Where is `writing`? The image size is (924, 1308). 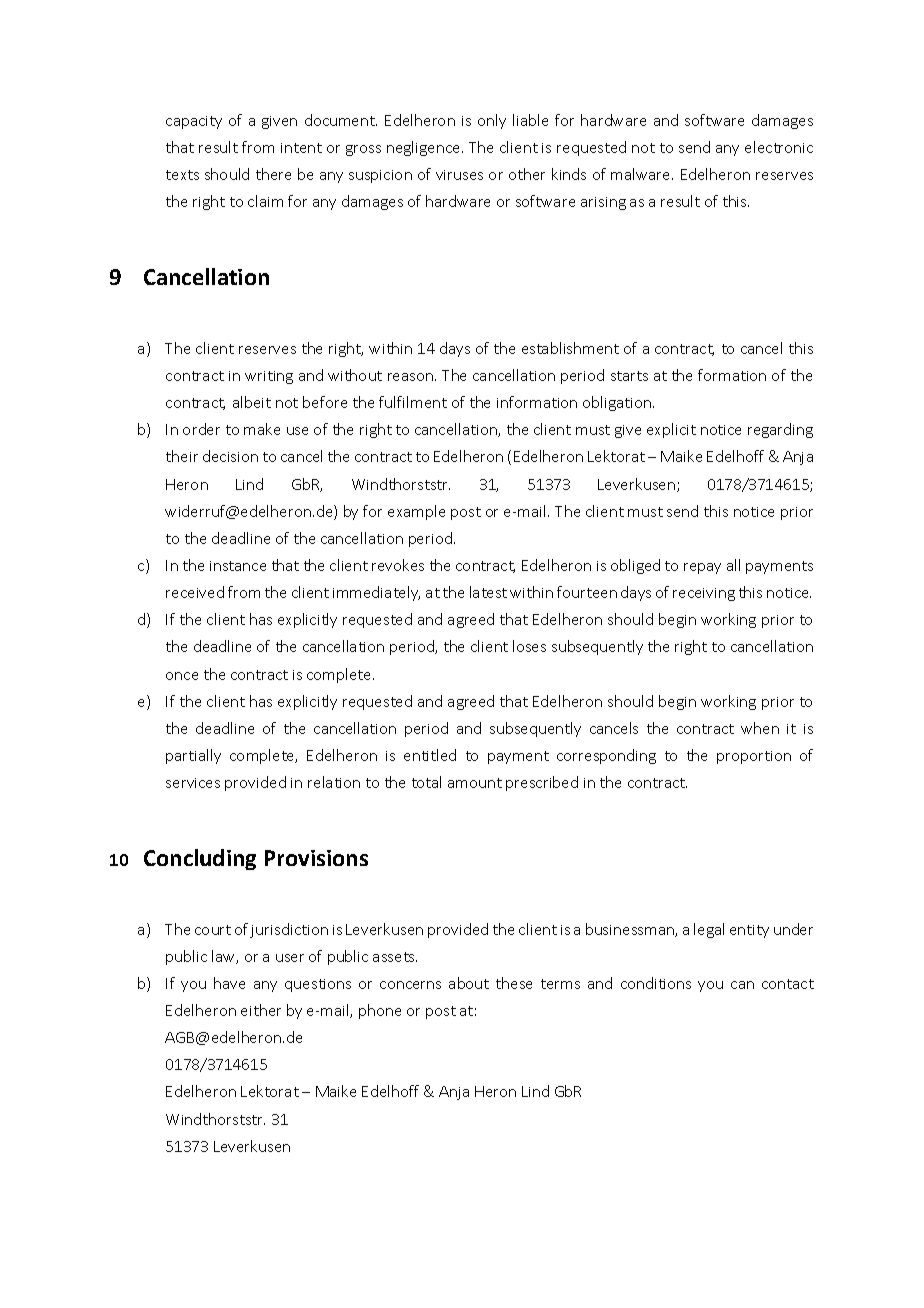 writing is located at coordinates (269, 377).
